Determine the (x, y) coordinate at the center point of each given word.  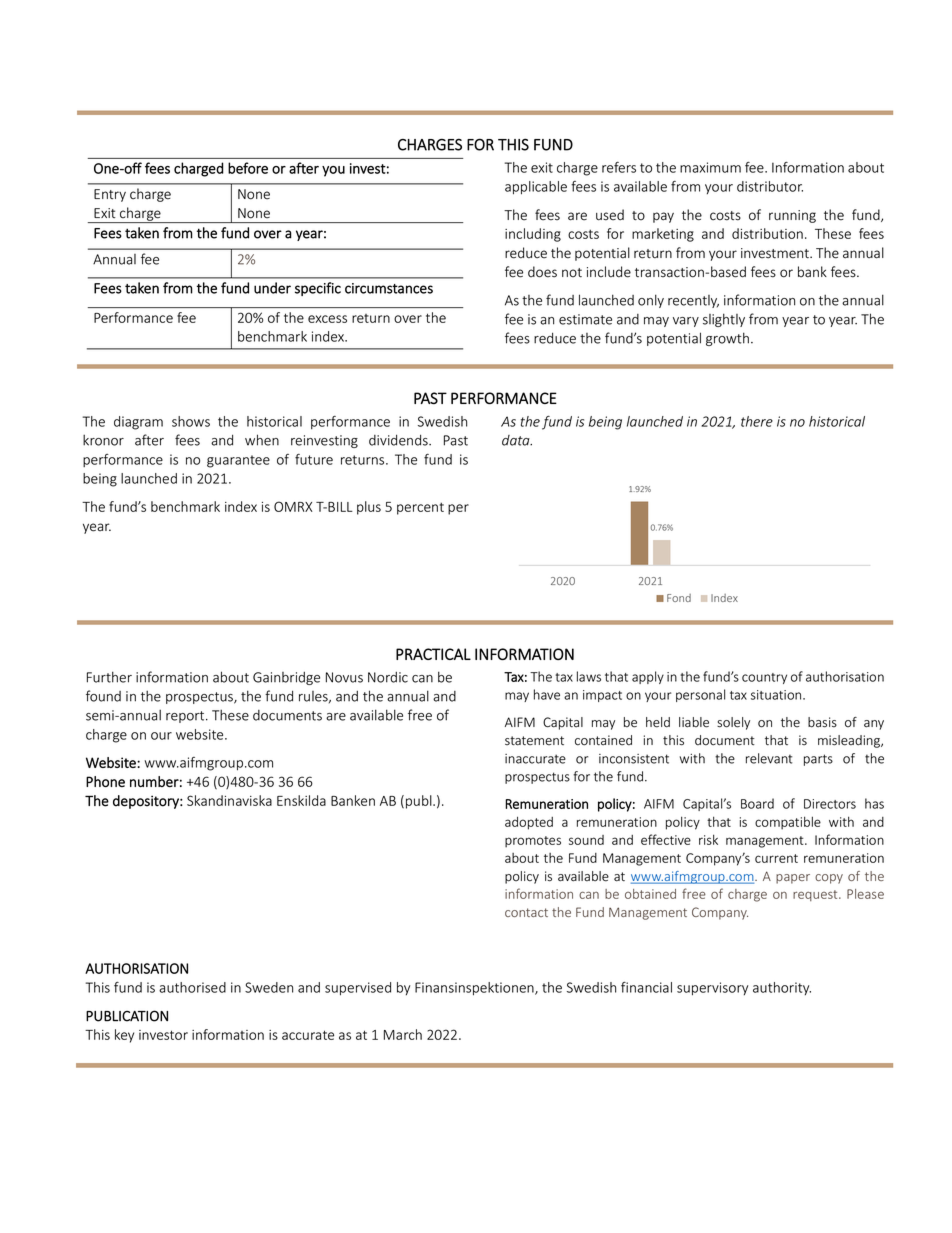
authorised (192, 987)
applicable (536, 188)
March (403, 1034)
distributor (770, 186)
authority (782, 988)
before (248, 168)
